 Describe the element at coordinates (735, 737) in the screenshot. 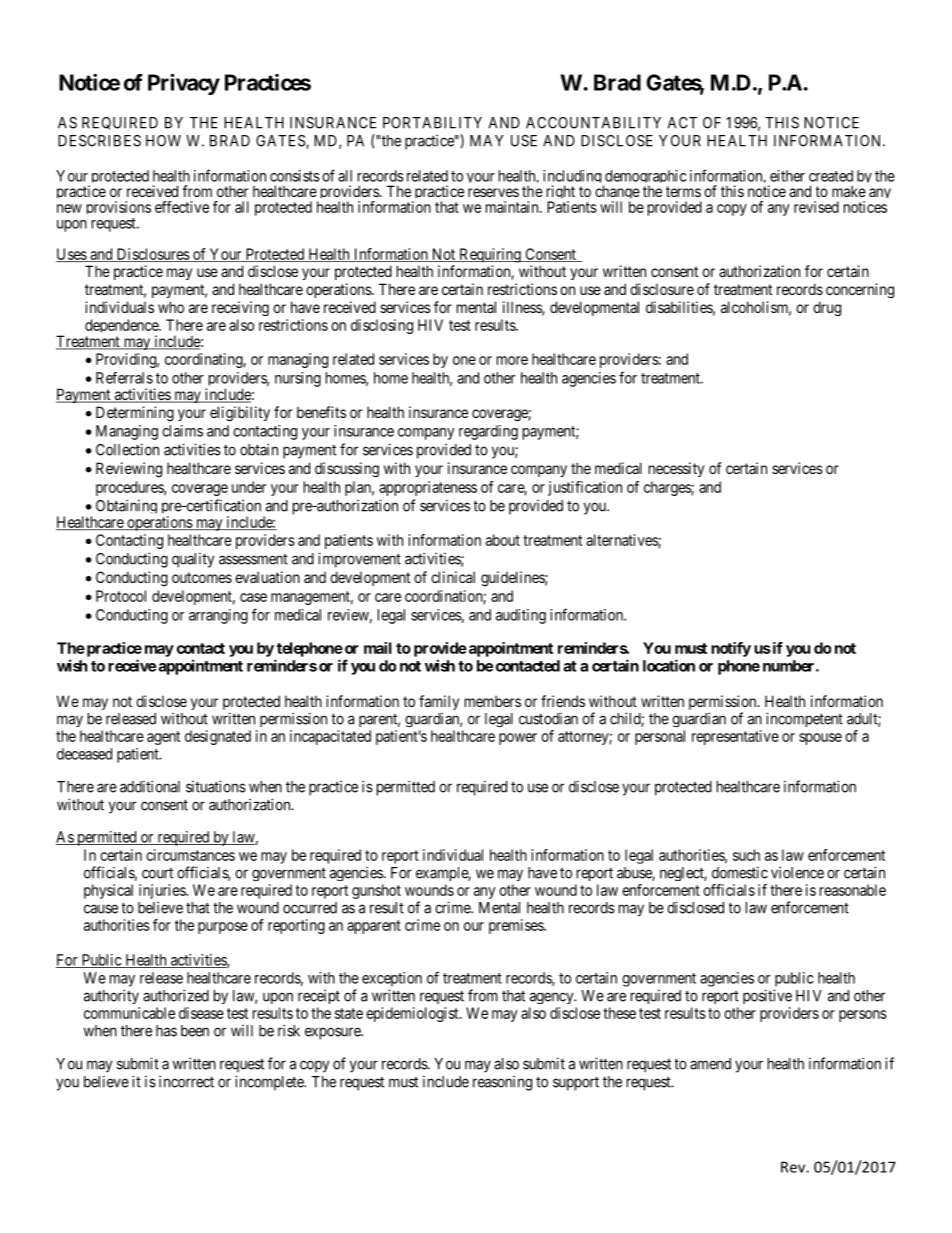

I see `representative` at that location.
